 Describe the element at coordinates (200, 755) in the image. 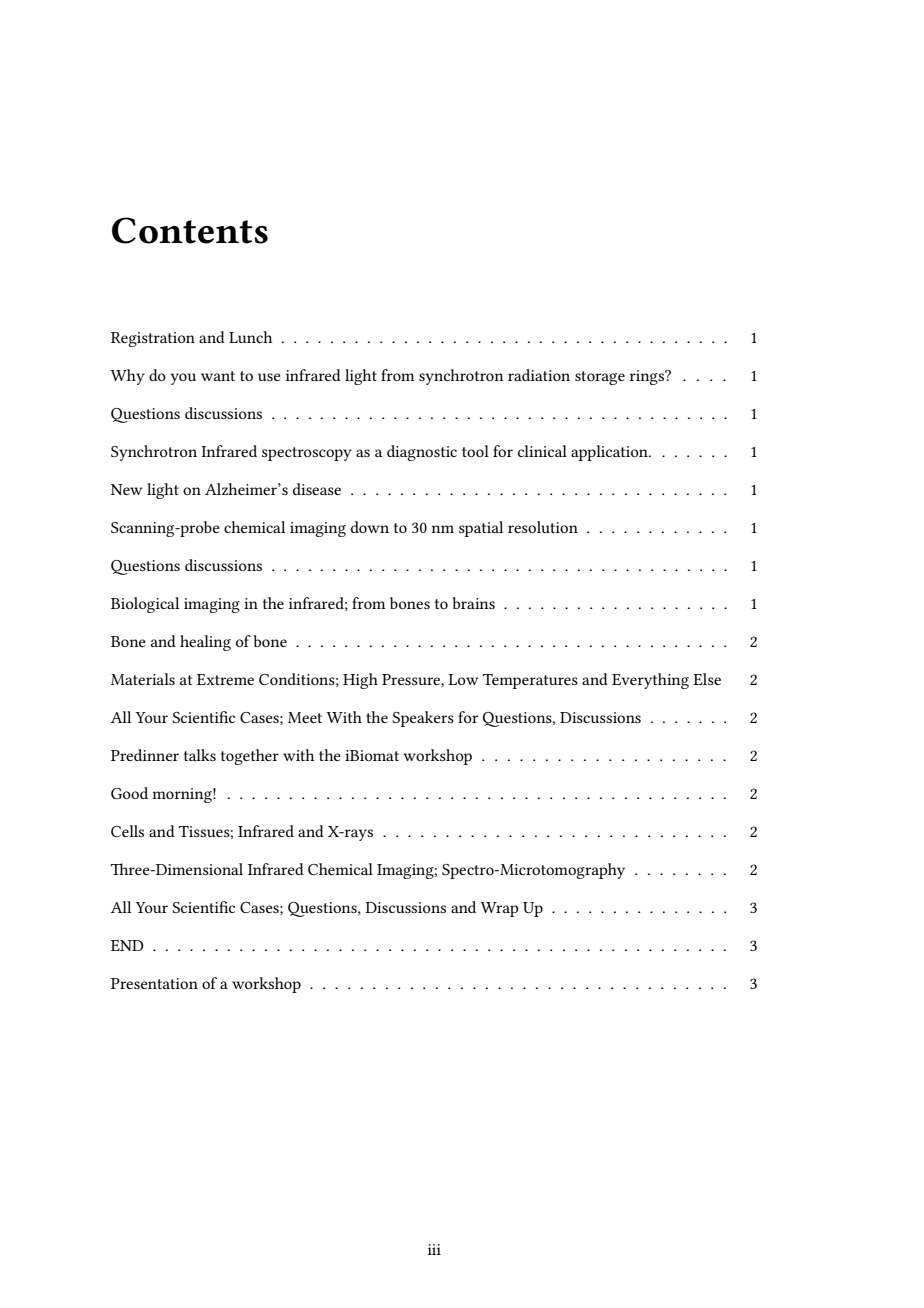

I see `talks` at that location.
